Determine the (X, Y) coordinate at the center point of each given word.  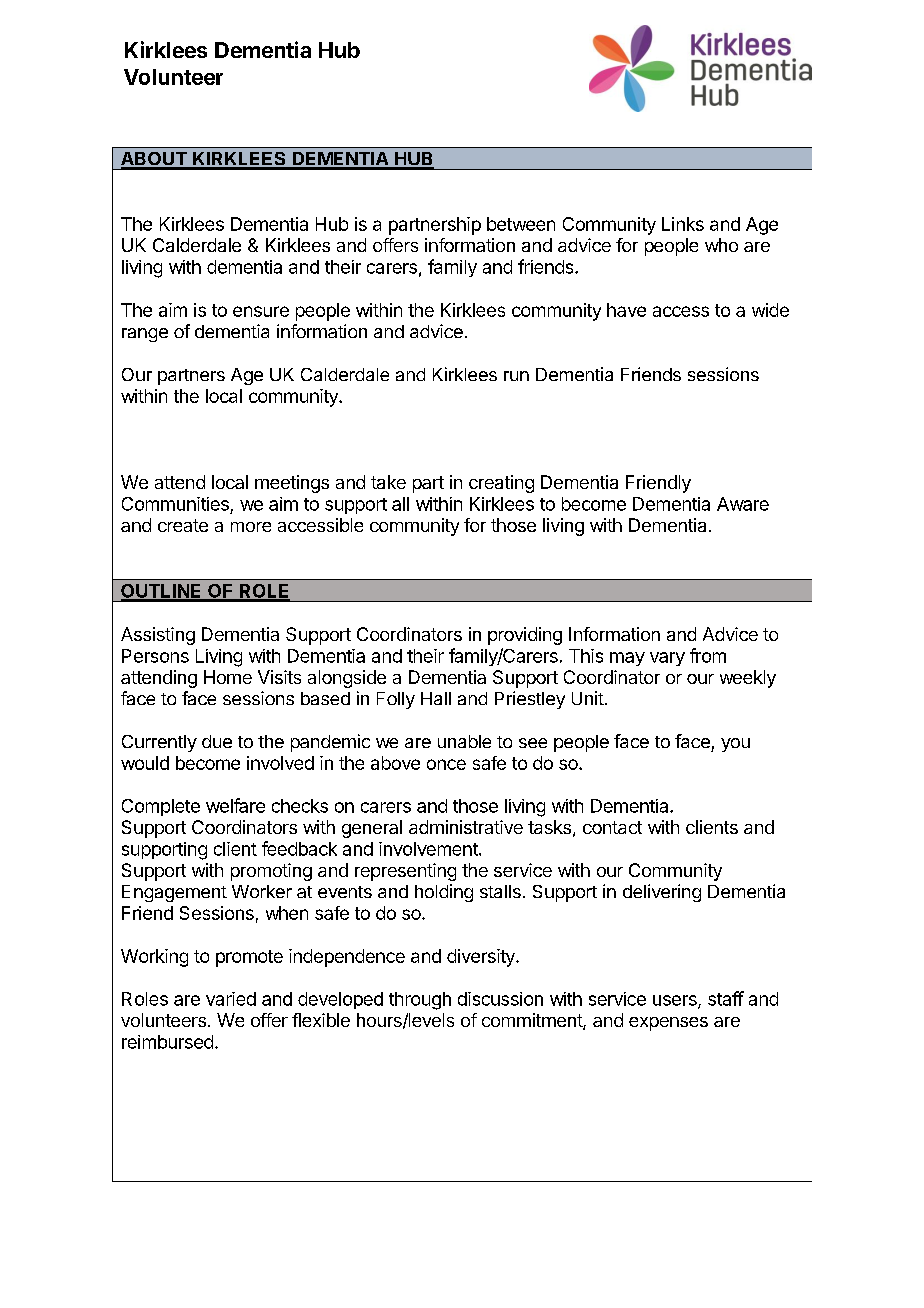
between (521, 224)
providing (525, 636)
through (420, 1001)
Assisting (158, 636)
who (721, 245)
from (708, 655)
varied (231, 999)
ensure (261, 311)
